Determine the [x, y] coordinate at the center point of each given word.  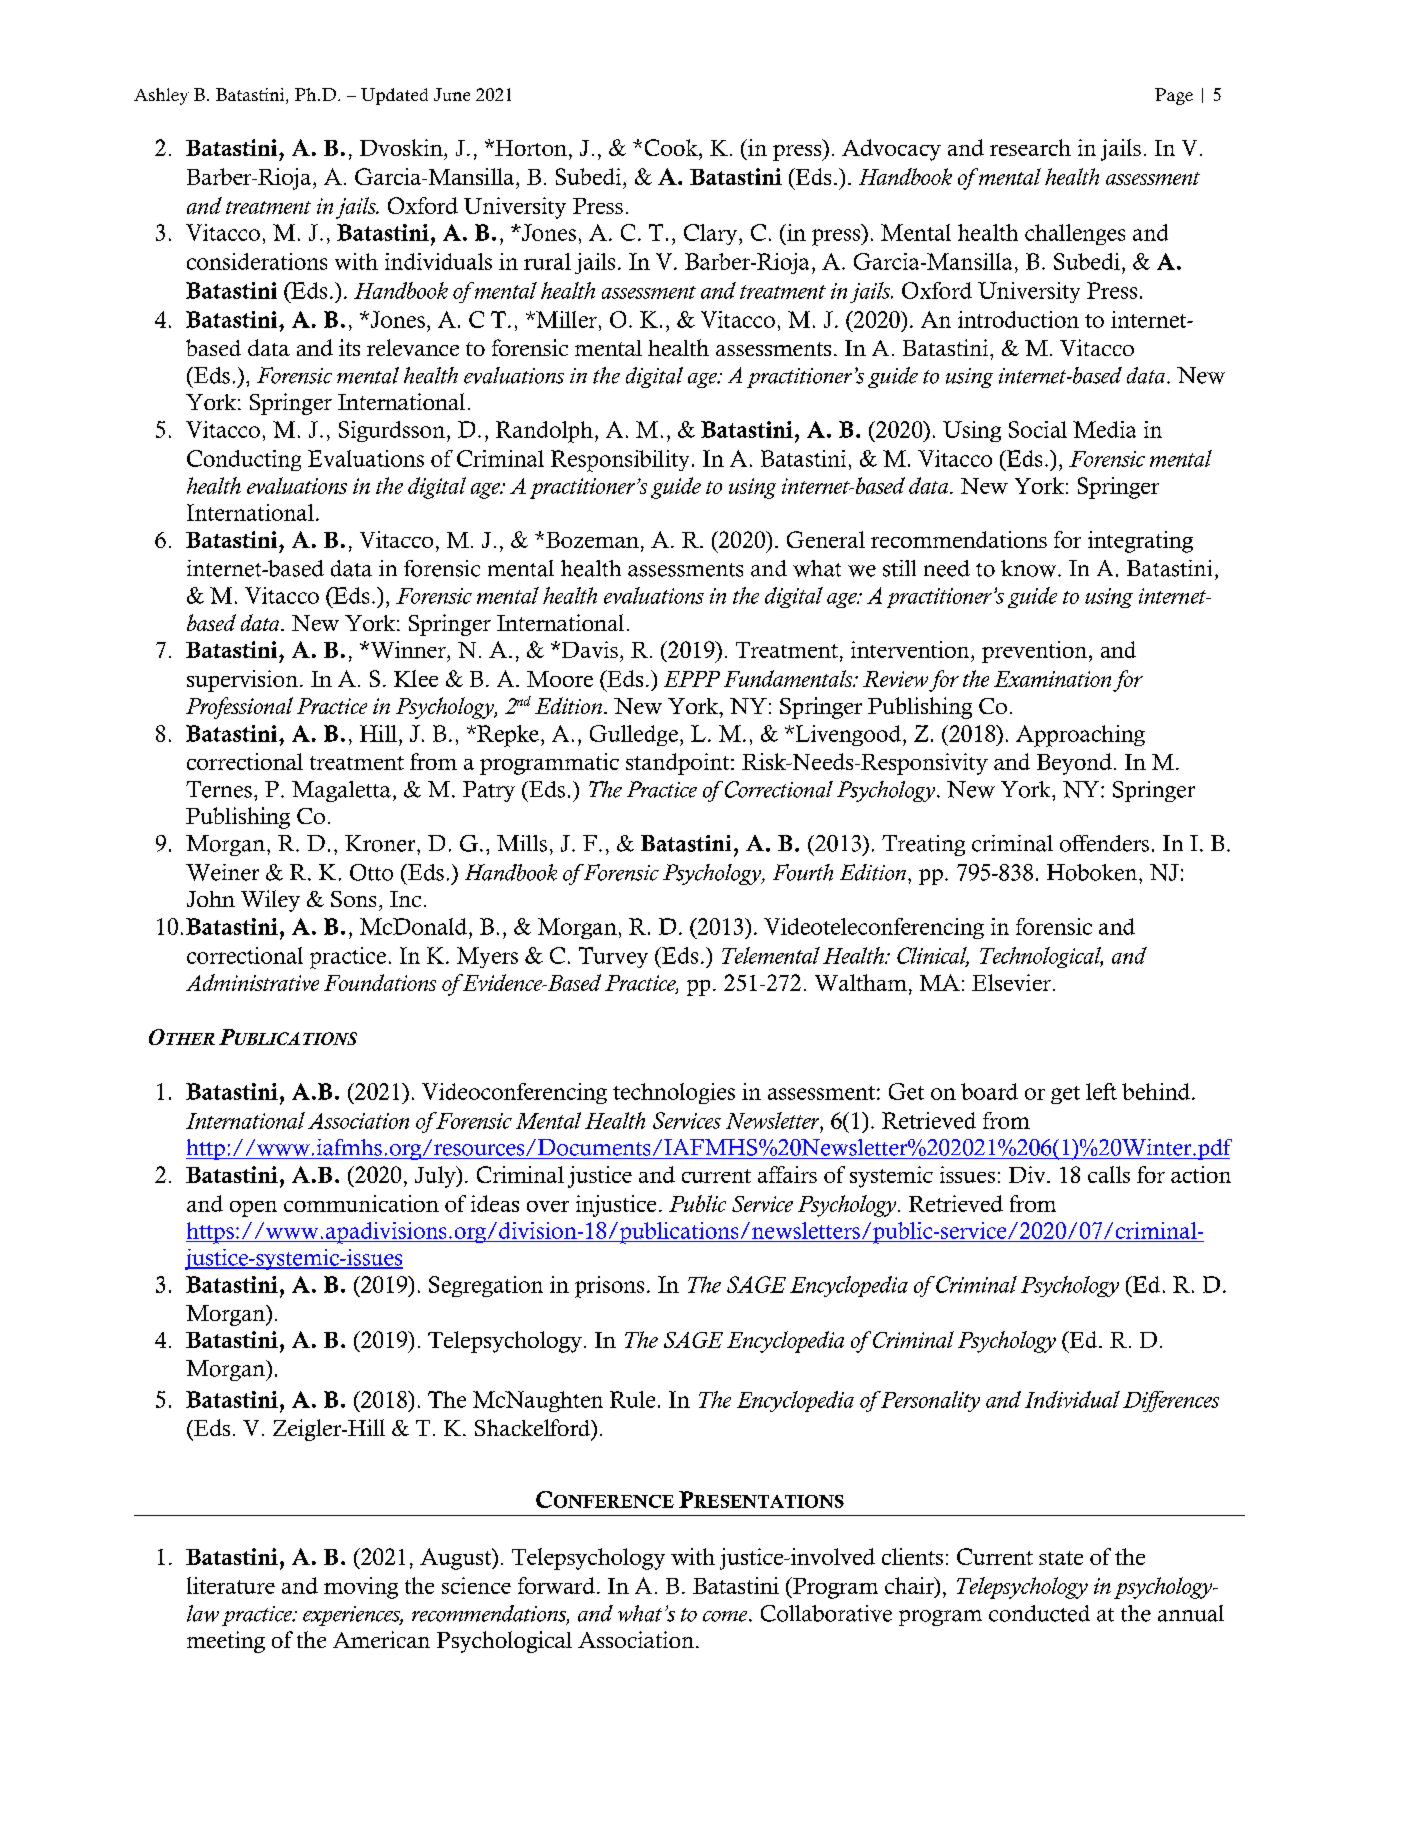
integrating [1140, 542]
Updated [394, 96]
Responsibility [620, 461]
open [253, 1209]
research [1030, 147]
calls [1109, 1174]
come [726, 1616]
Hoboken [1093, 872]
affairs [787, 1174]
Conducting [244, 460]
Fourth [803, 872]
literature [231, 1585]
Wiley [270, 901]
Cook [672, 147]
